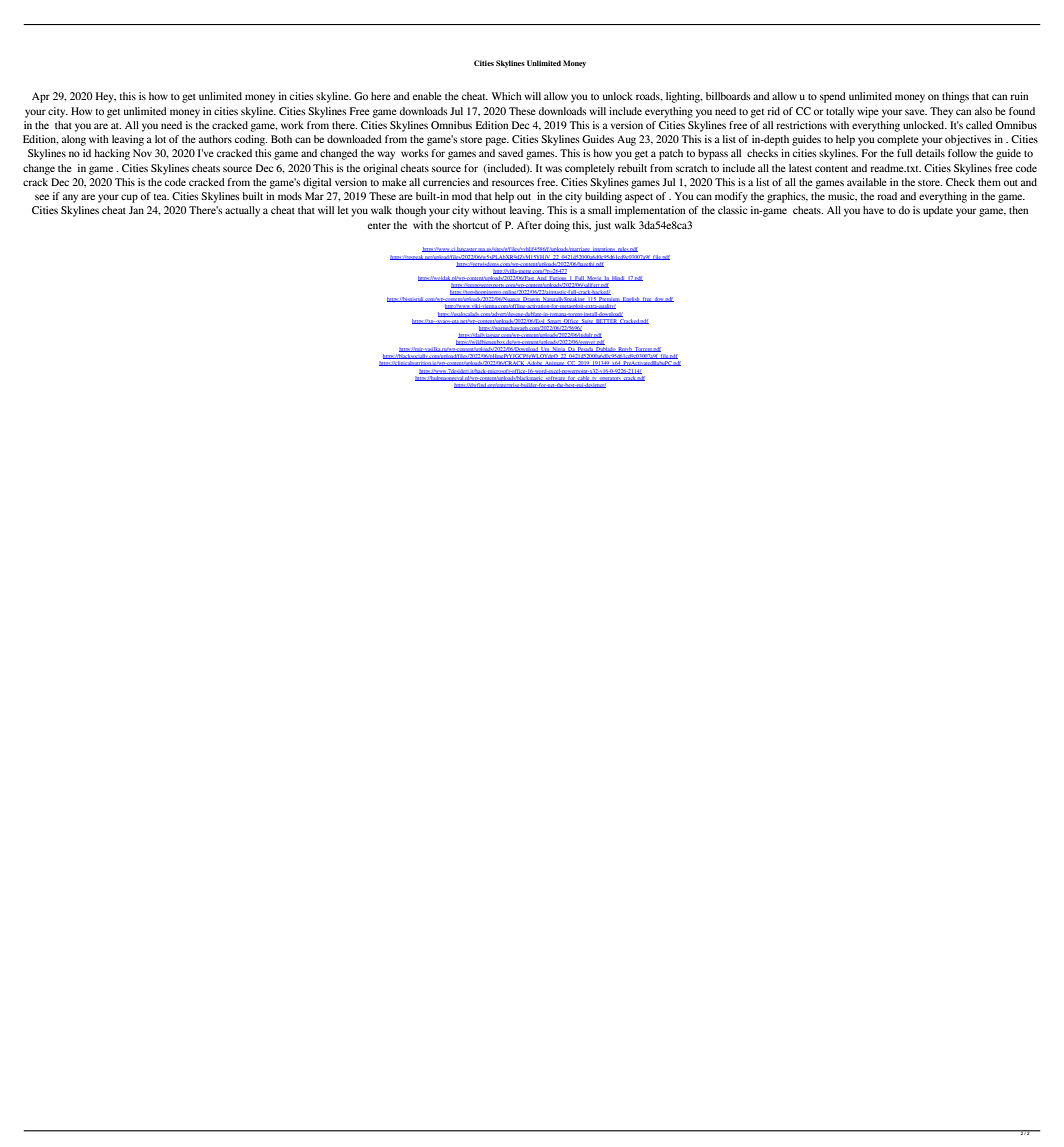 This screenshot has height=1147, width=1064. Describe the element at coordinates (955, 97) in the screenshot. I see `things` at that location.
